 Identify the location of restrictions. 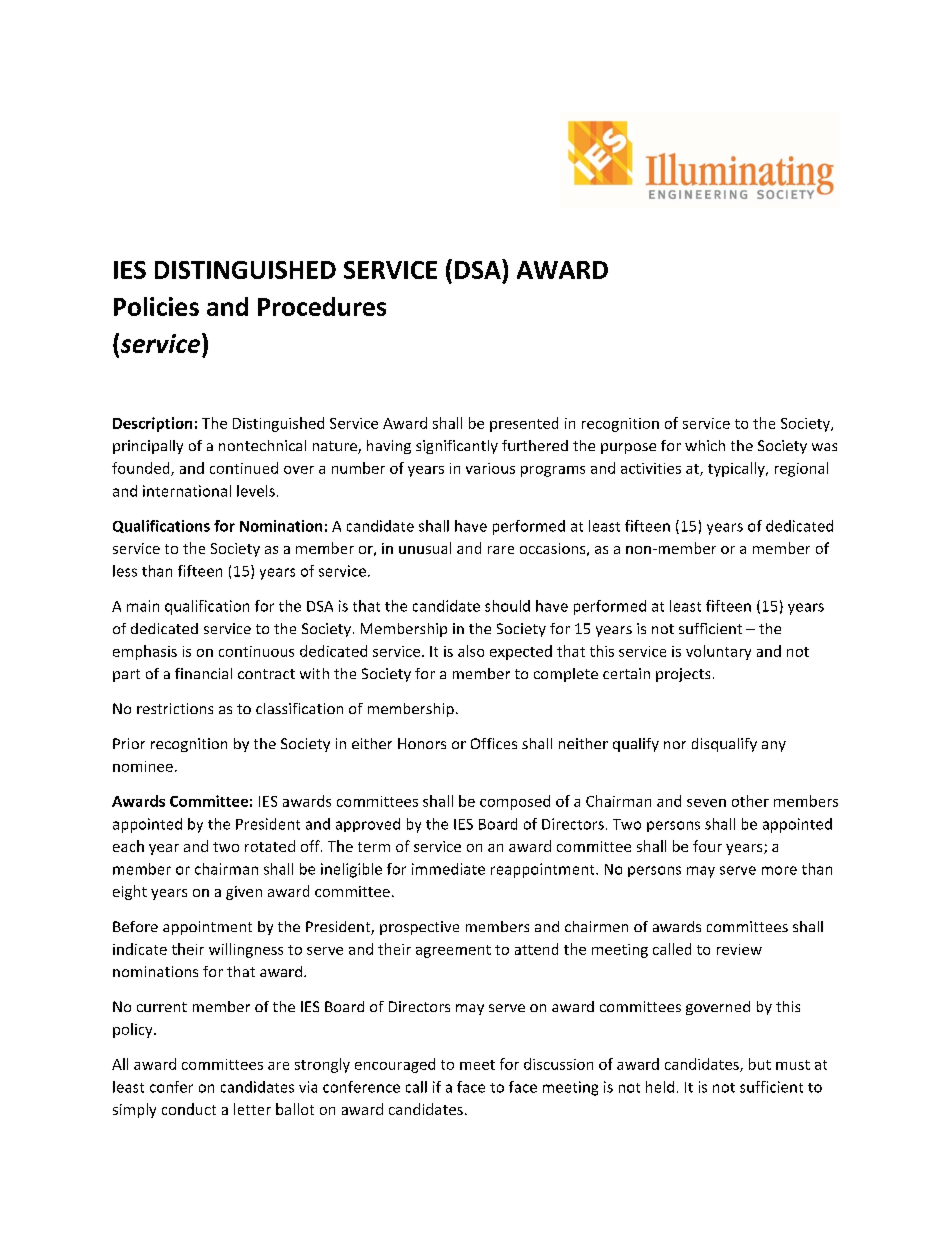
(175, 708).
